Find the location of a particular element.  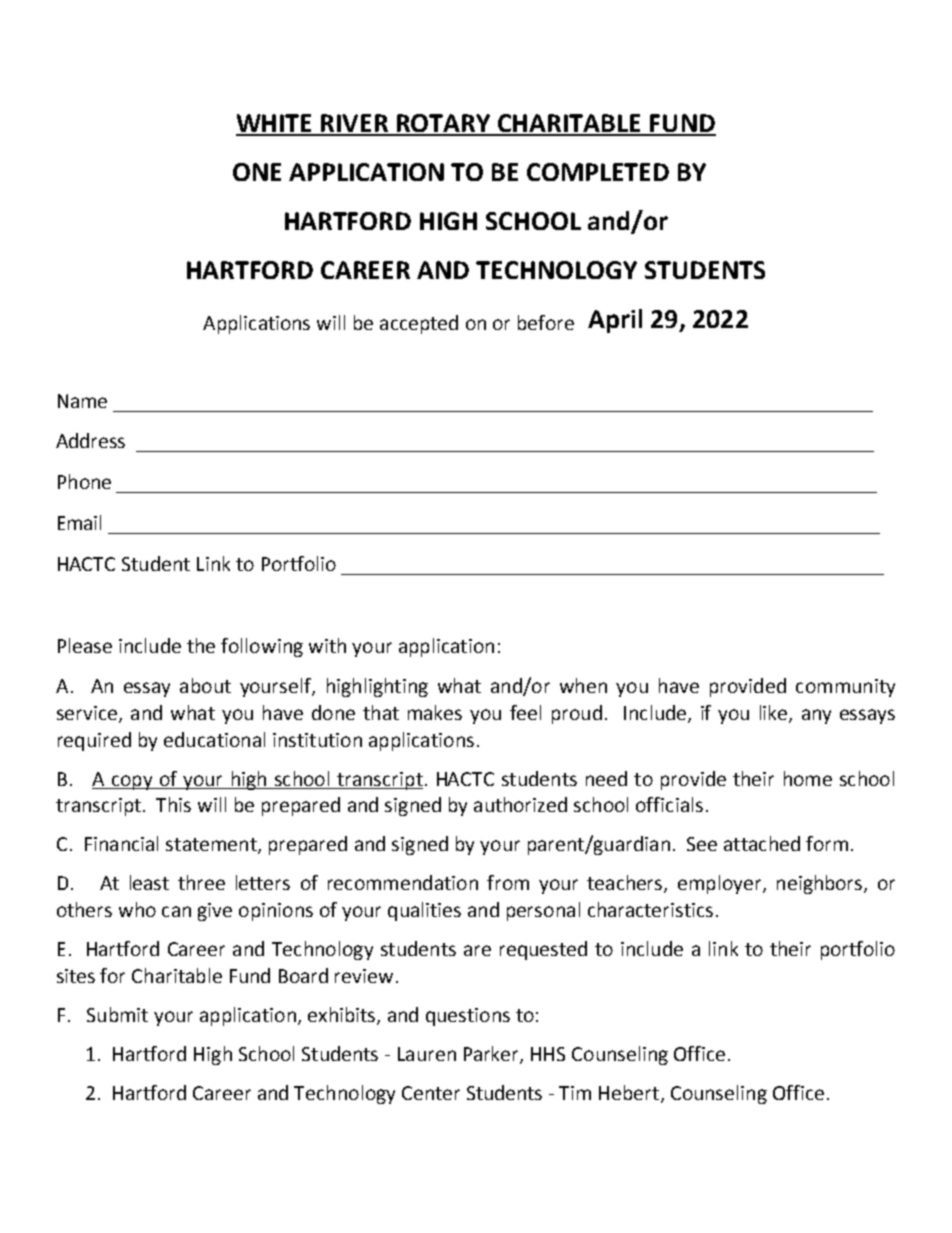

with is located at coordinates (327, 645).
